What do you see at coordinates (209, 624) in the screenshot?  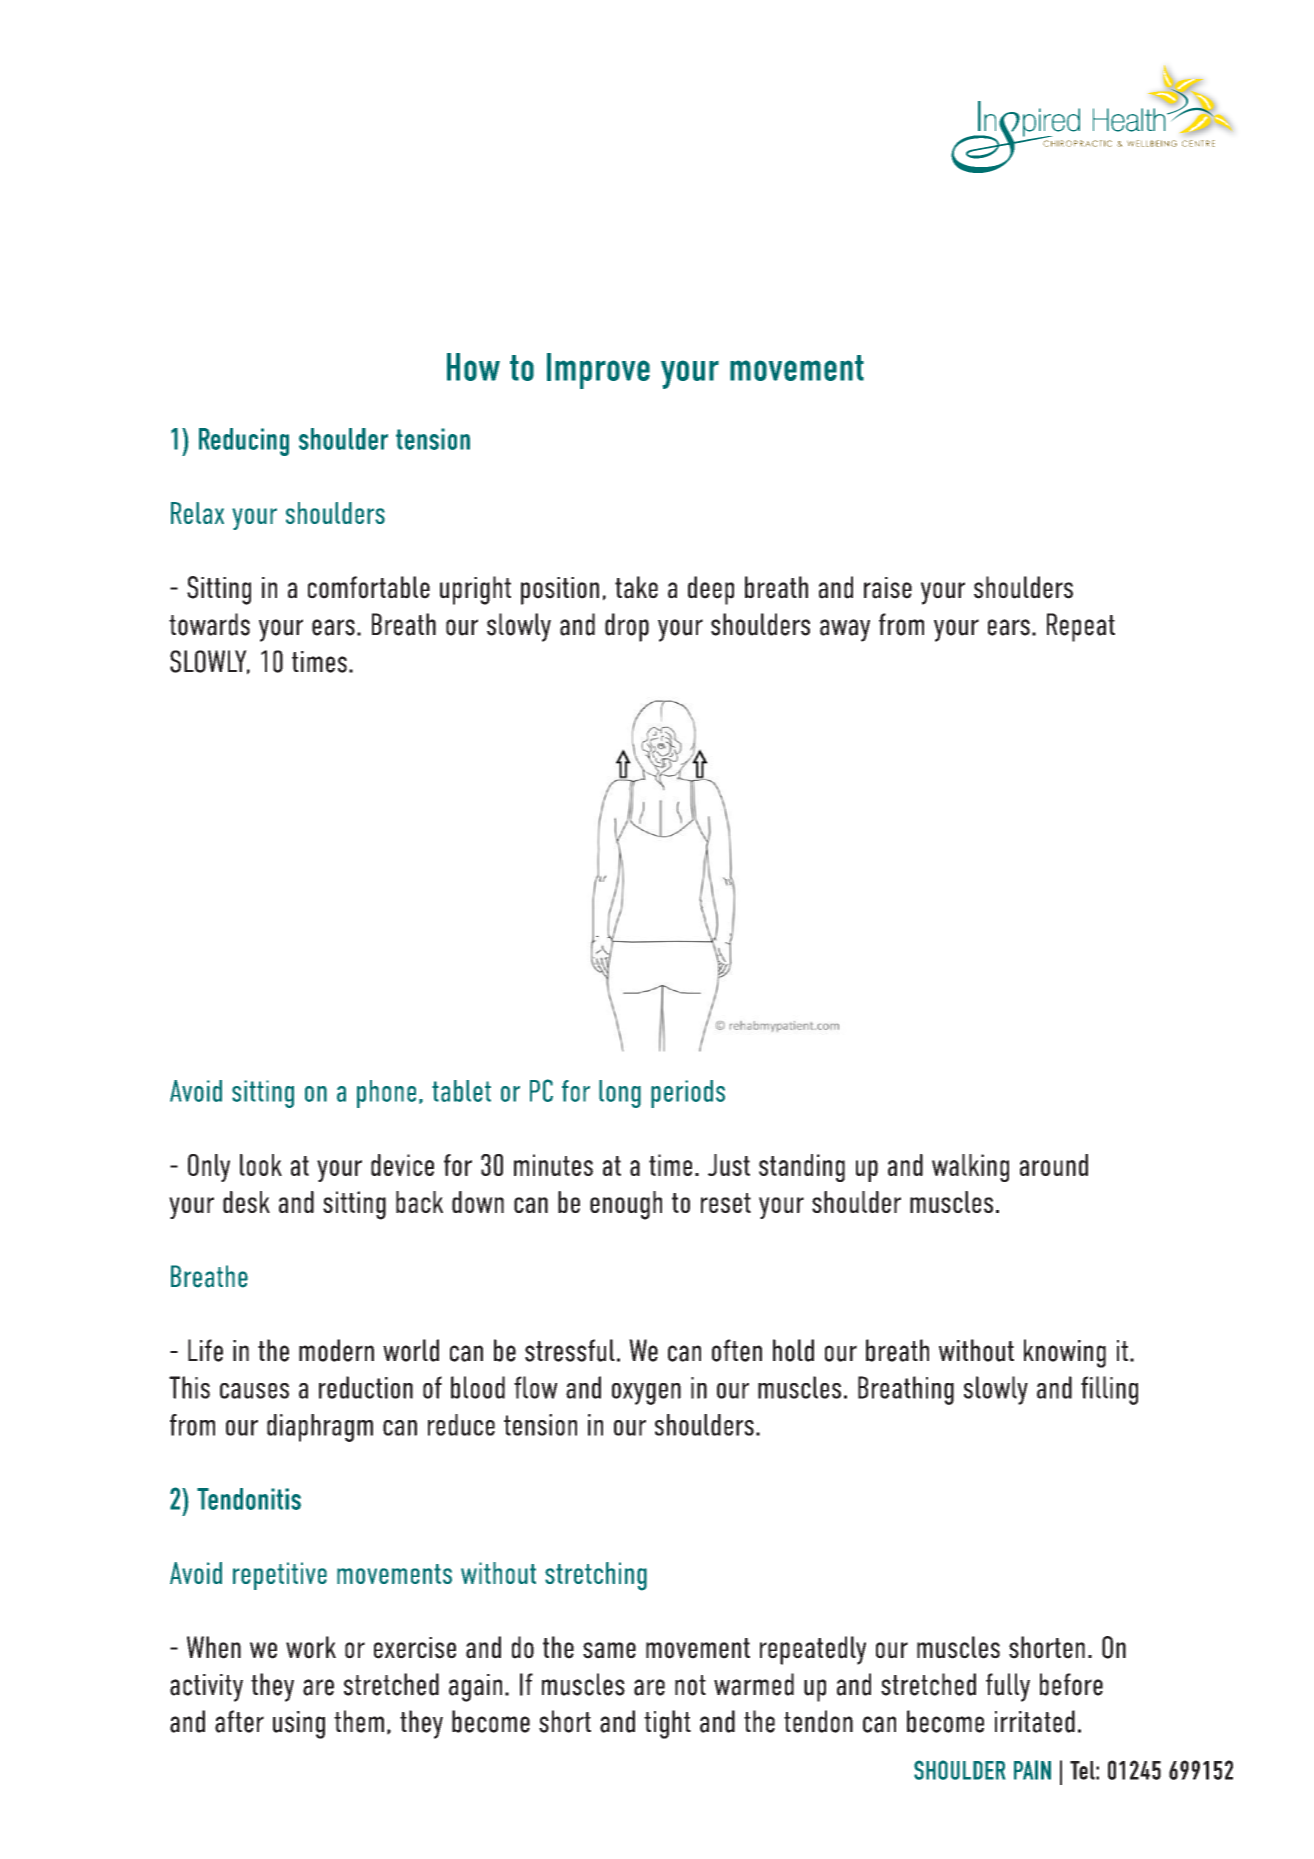 I see `towards` at bounding box center [209, 624].
